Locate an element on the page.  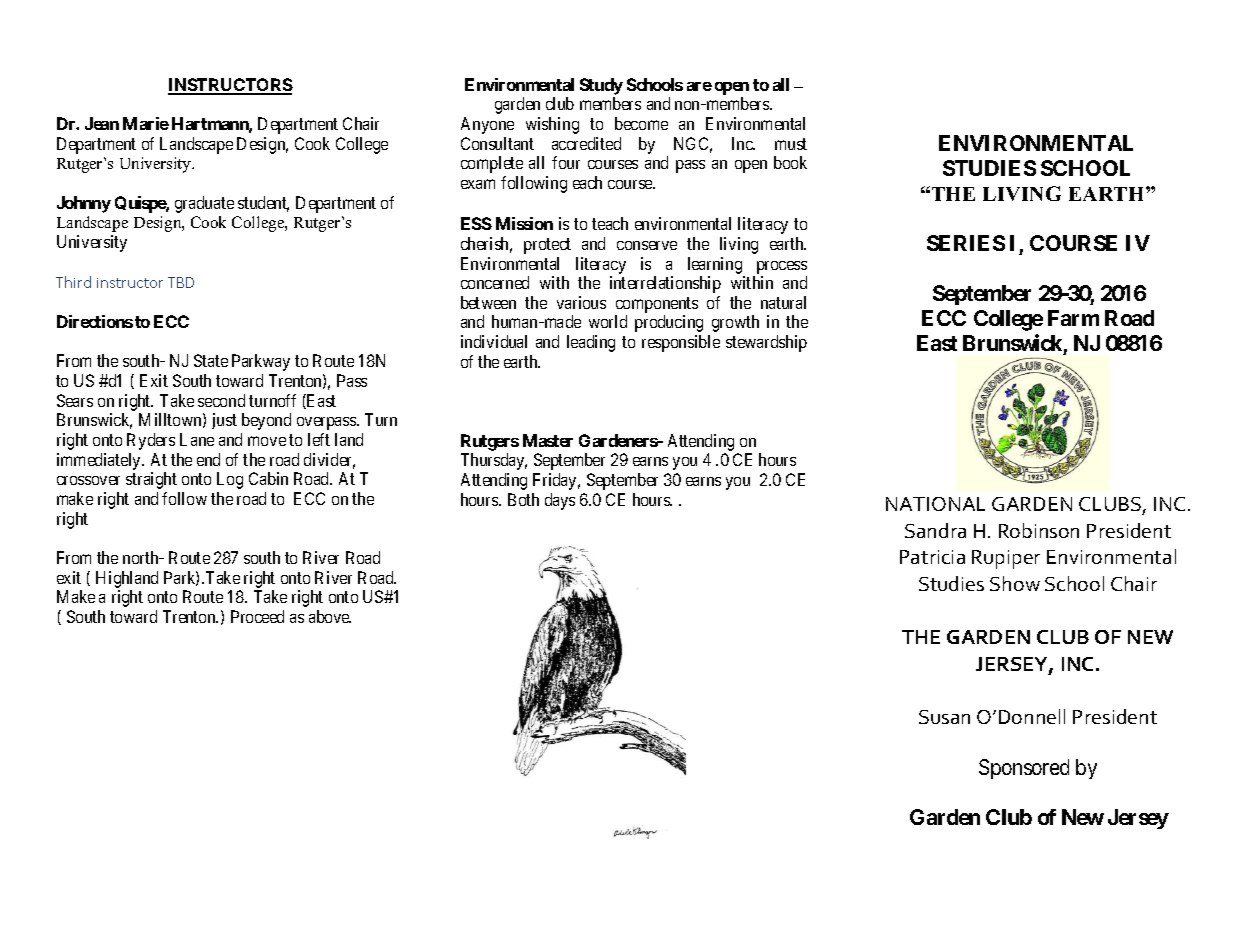
Susan is located at coordinates (944, 717).
